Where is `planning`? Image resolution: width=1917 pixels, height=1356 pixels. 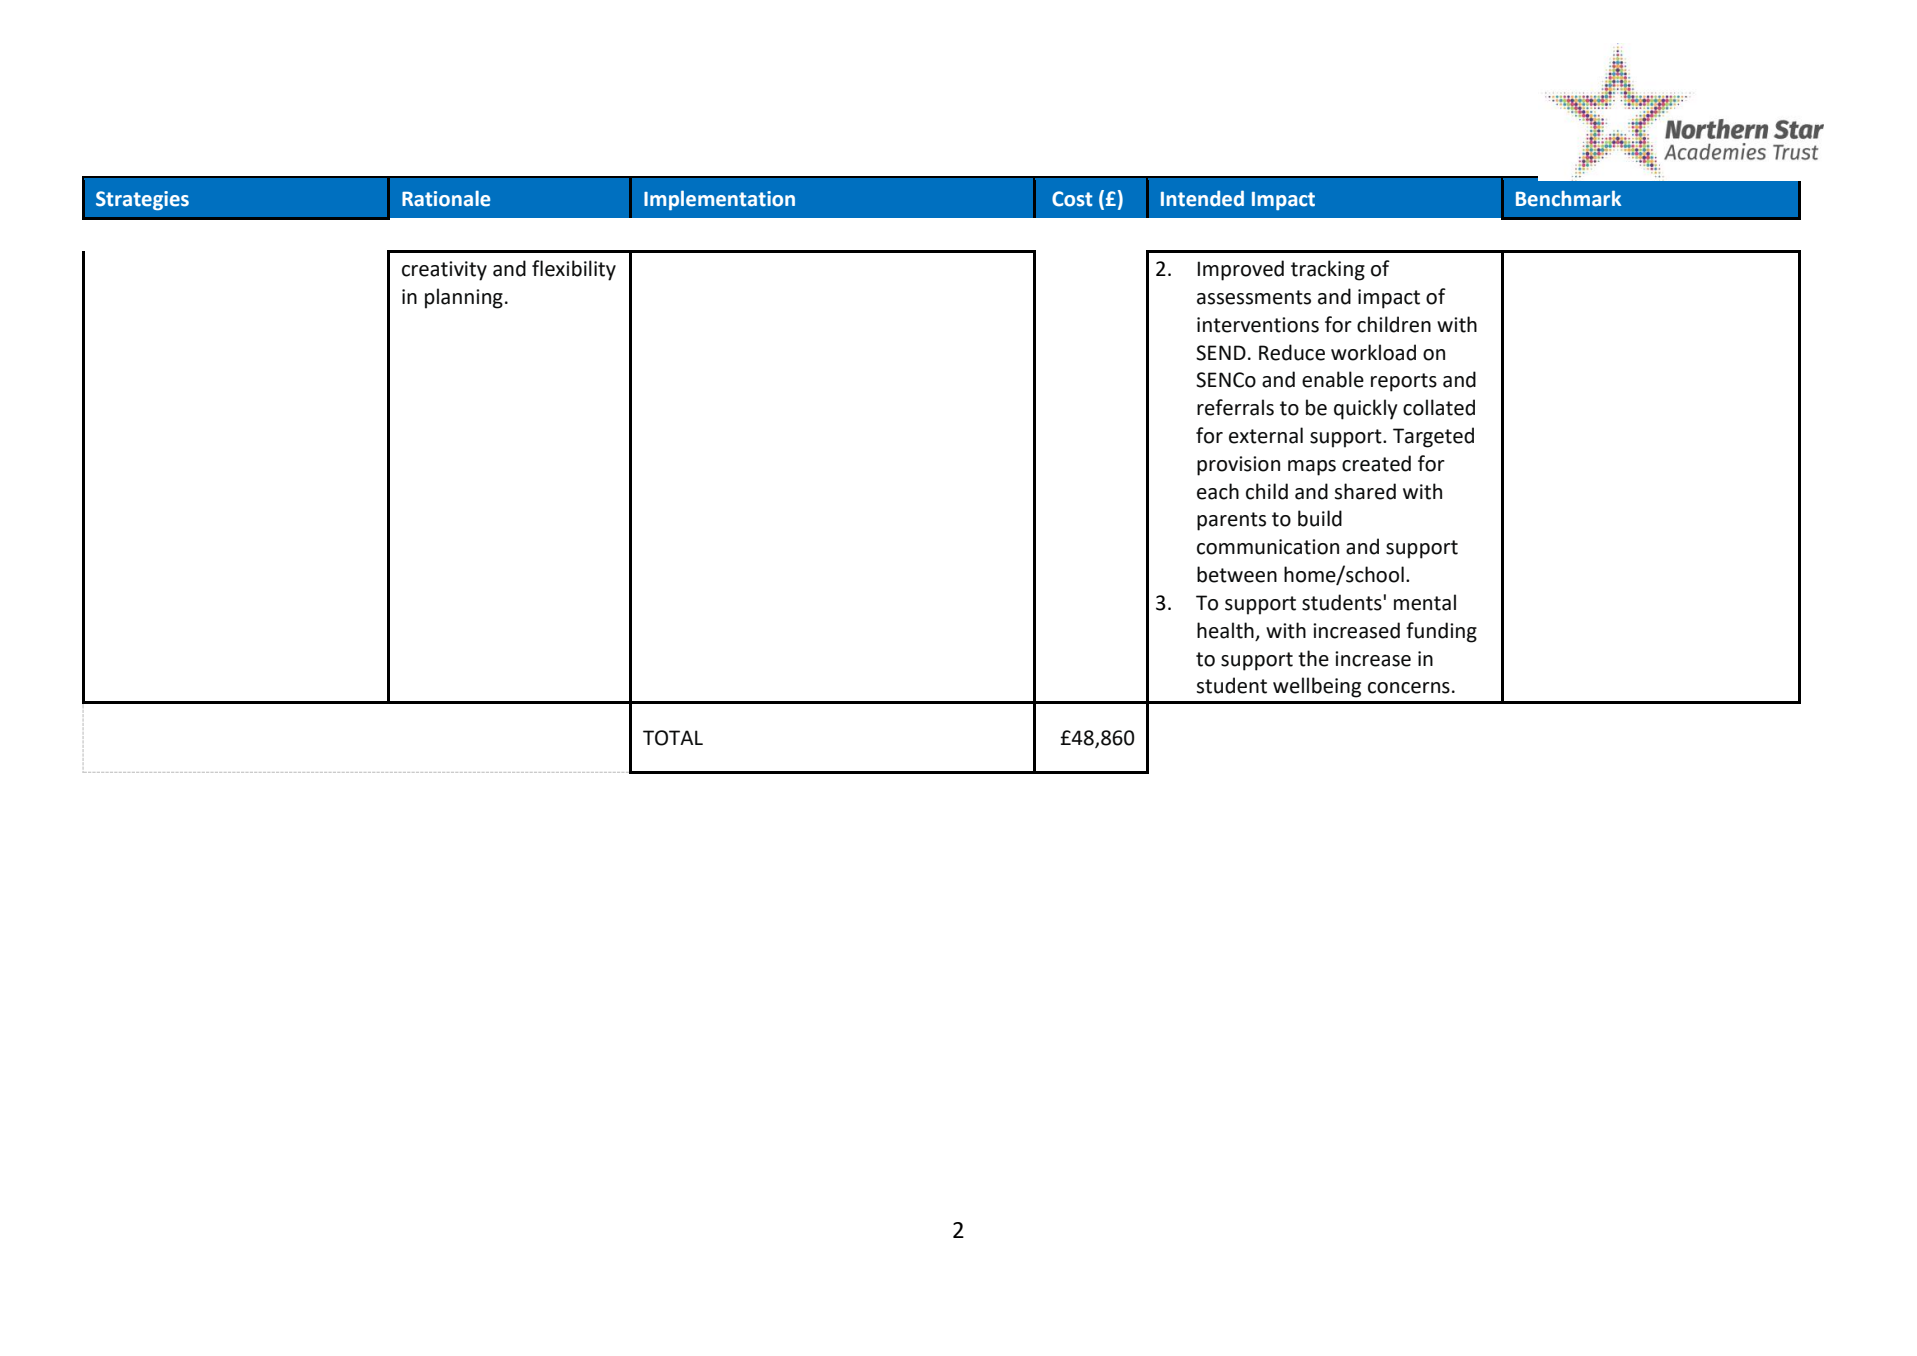 planning is located at coordinates (464, 298).
